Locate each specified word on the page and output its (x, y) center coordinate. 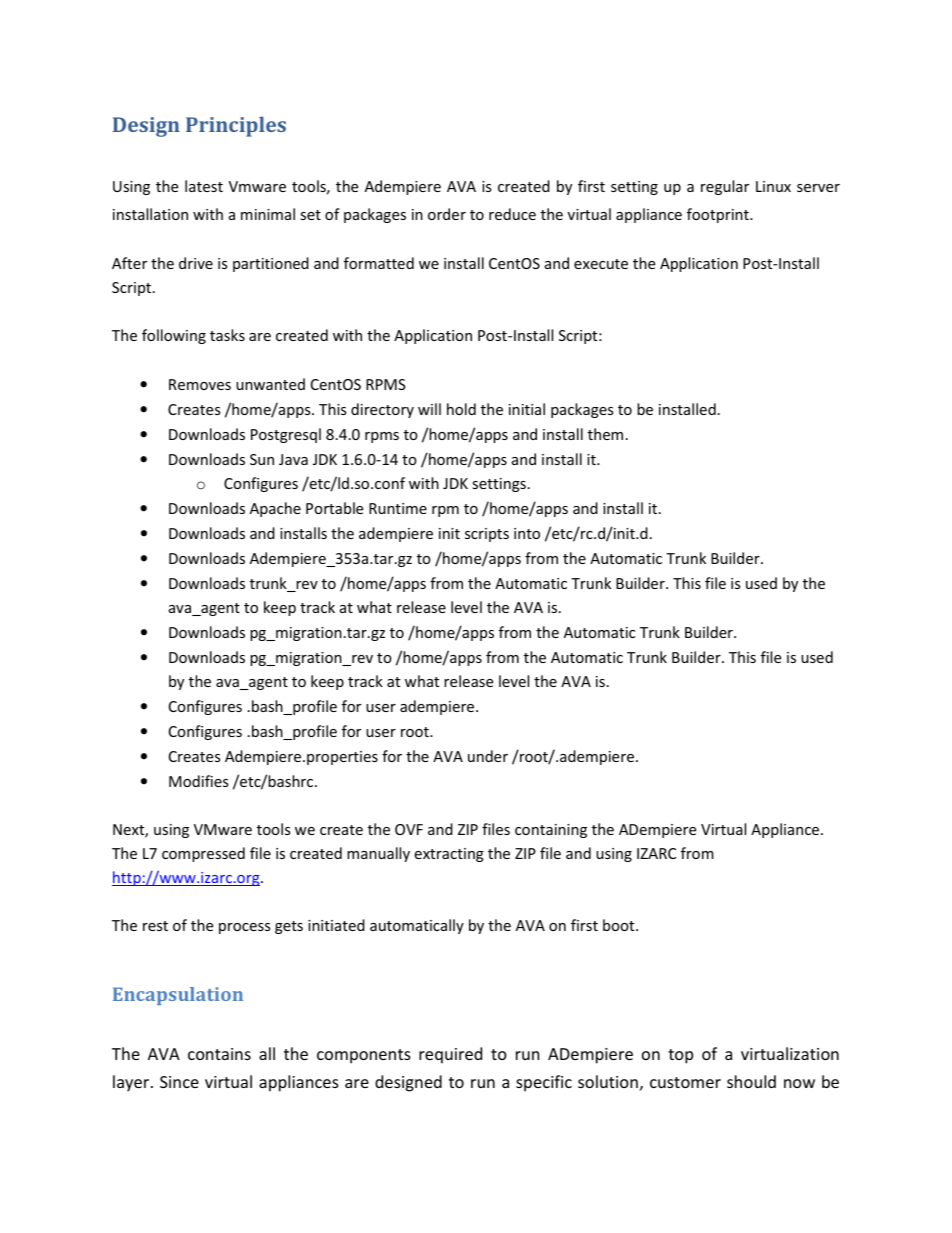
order (447, 214)
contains (219, 1054)
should (751, 1081)
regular (725, 187)
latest (204, 186)
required (450, 1055)
